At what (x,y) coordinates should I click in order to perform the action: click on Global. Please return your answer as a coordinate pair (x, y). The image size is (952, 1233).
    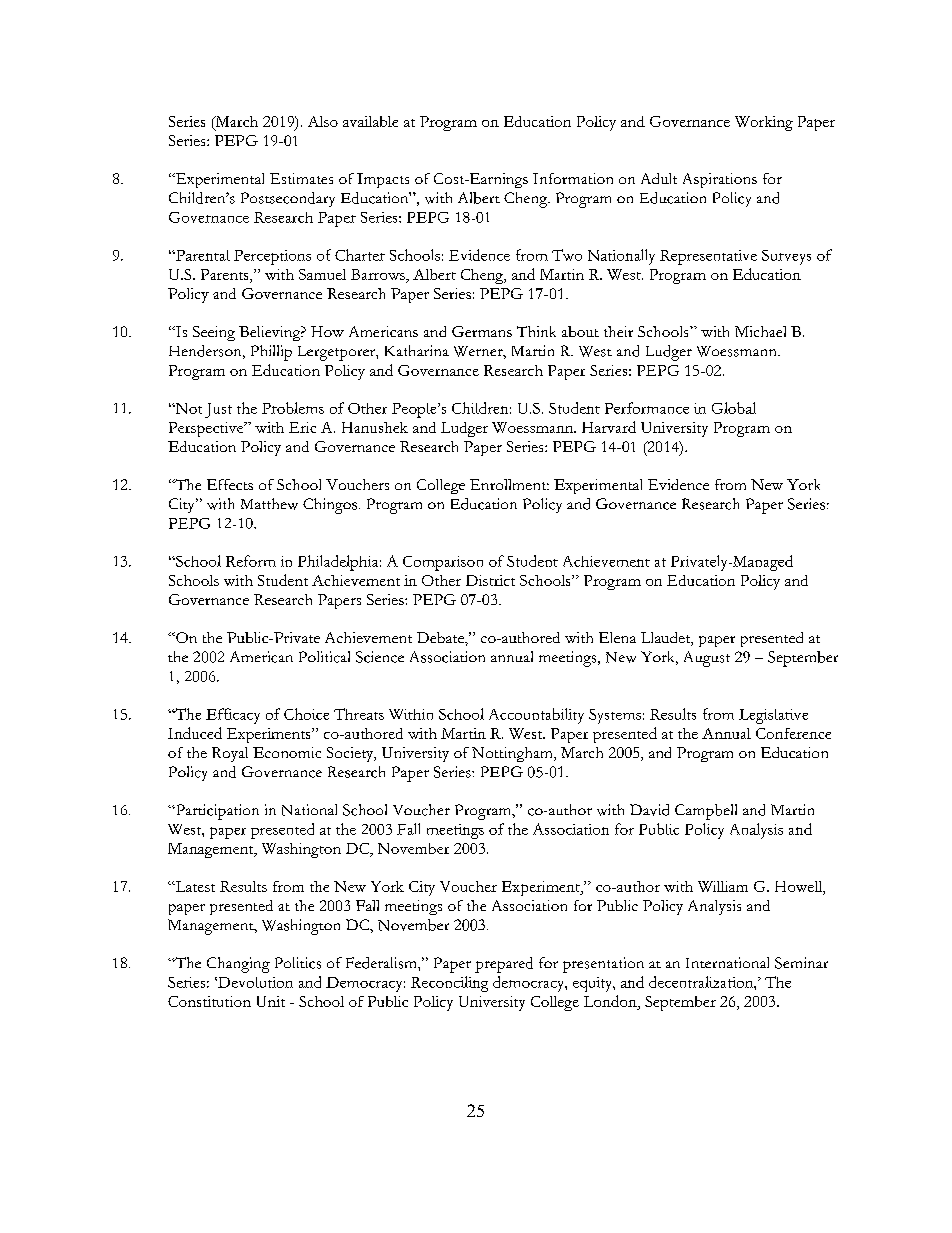
    Looking at the image, I should click on (734, 408).
